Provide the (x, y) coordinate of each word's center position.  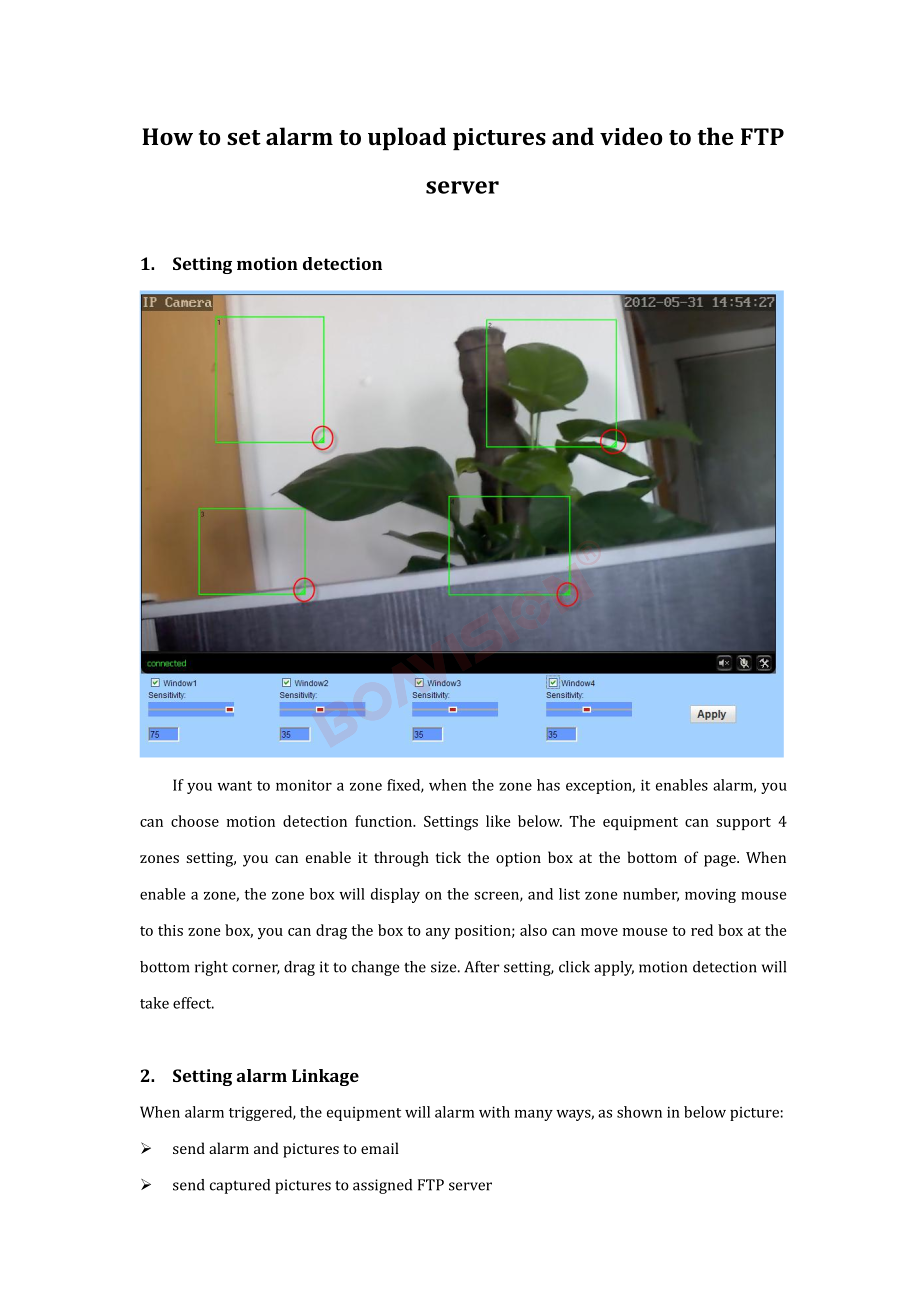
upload (407, 139)
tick (448, 857)
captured (240, 1186)
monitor (304, 785)
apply (614, 968)
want (234, 786)
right (211, 968)
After (481, 967)
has (548, 785)
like (498, 821)
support (743, 823)
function (385, 821)
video (631, 136)
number (651, 895)
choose (195, 821)
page (721, 861)
